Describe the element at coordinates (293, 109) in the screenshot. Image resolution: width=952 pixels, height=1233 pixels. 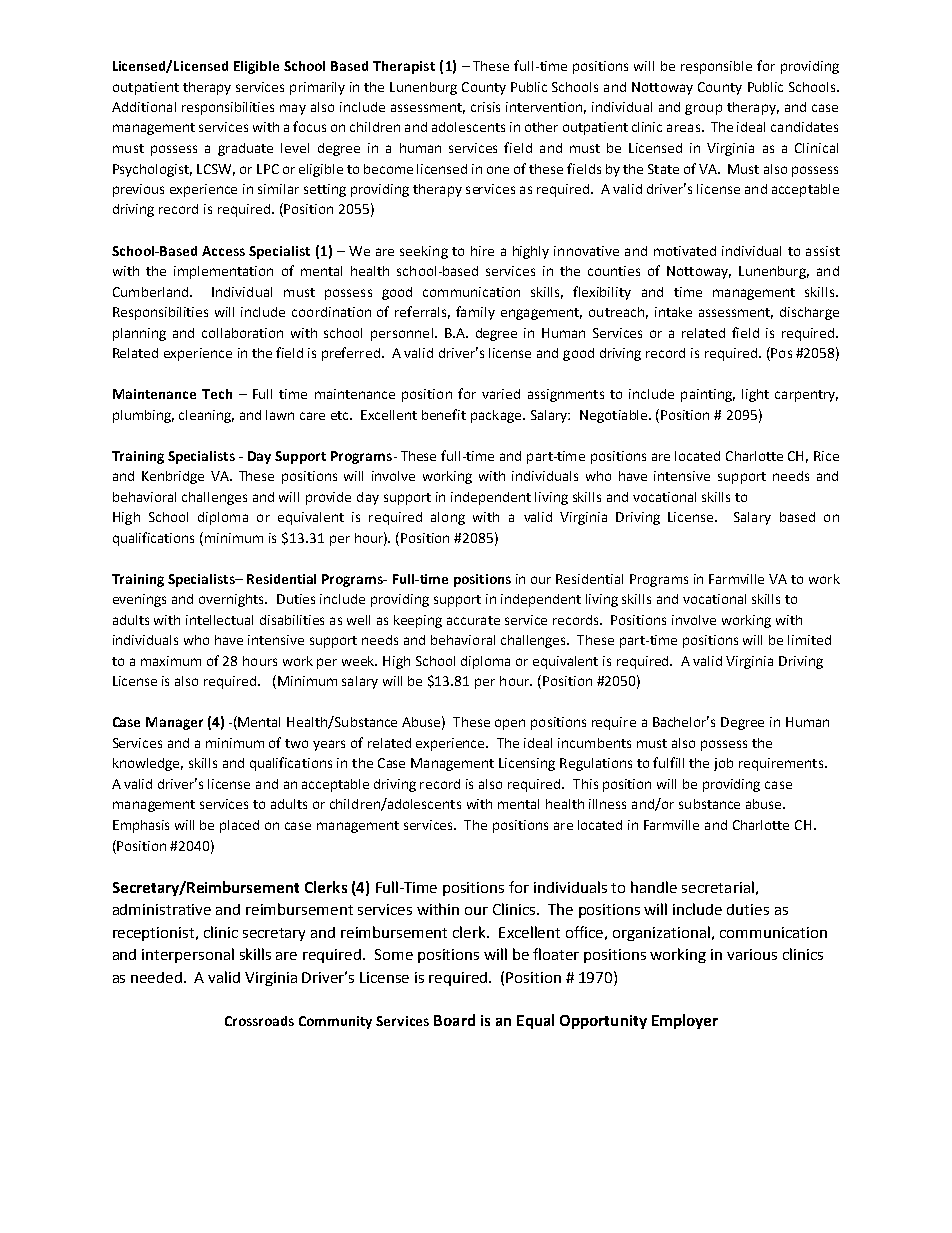
I see `may` at that location.
